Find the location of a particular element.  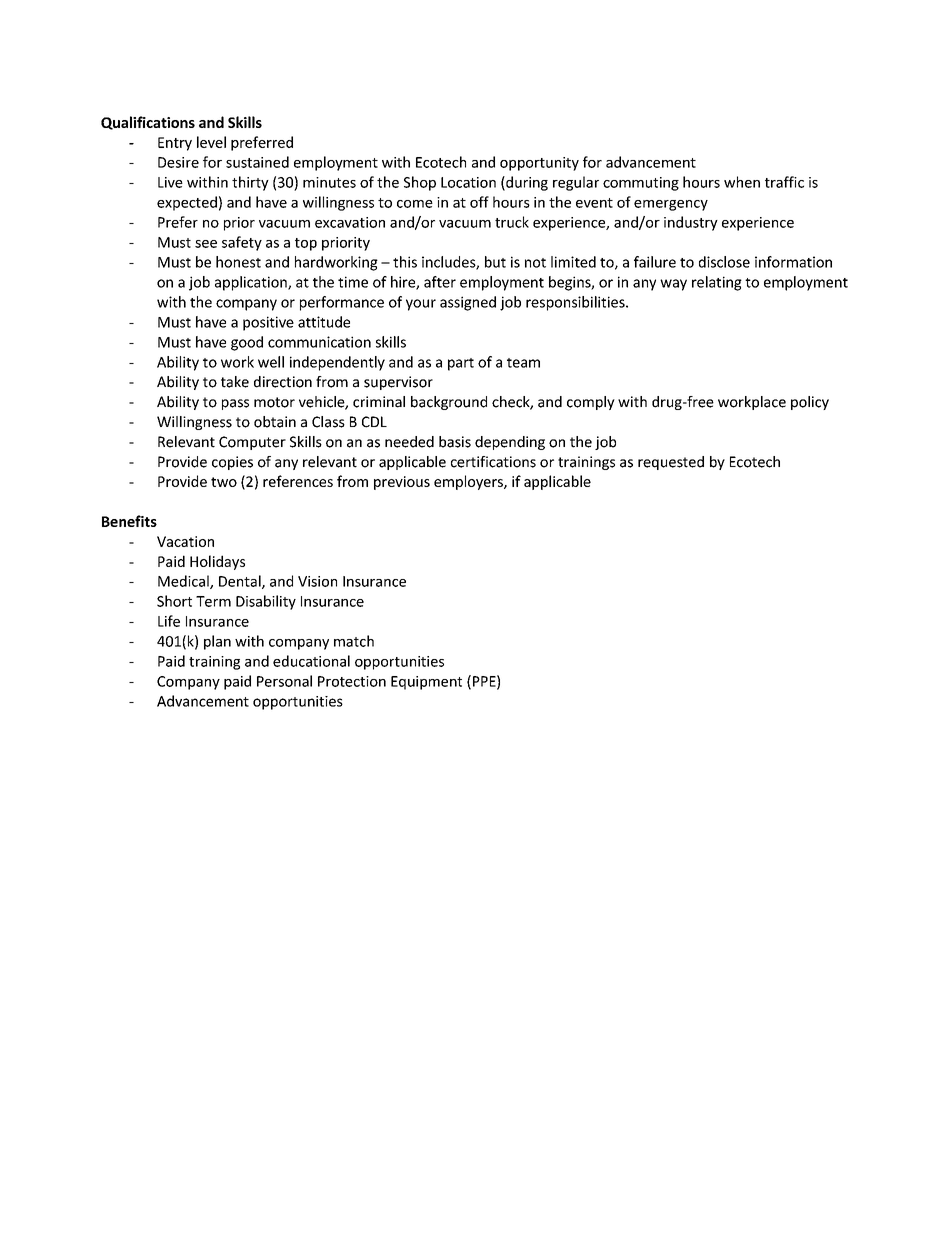

policy is located at coordinates (810, 403).
